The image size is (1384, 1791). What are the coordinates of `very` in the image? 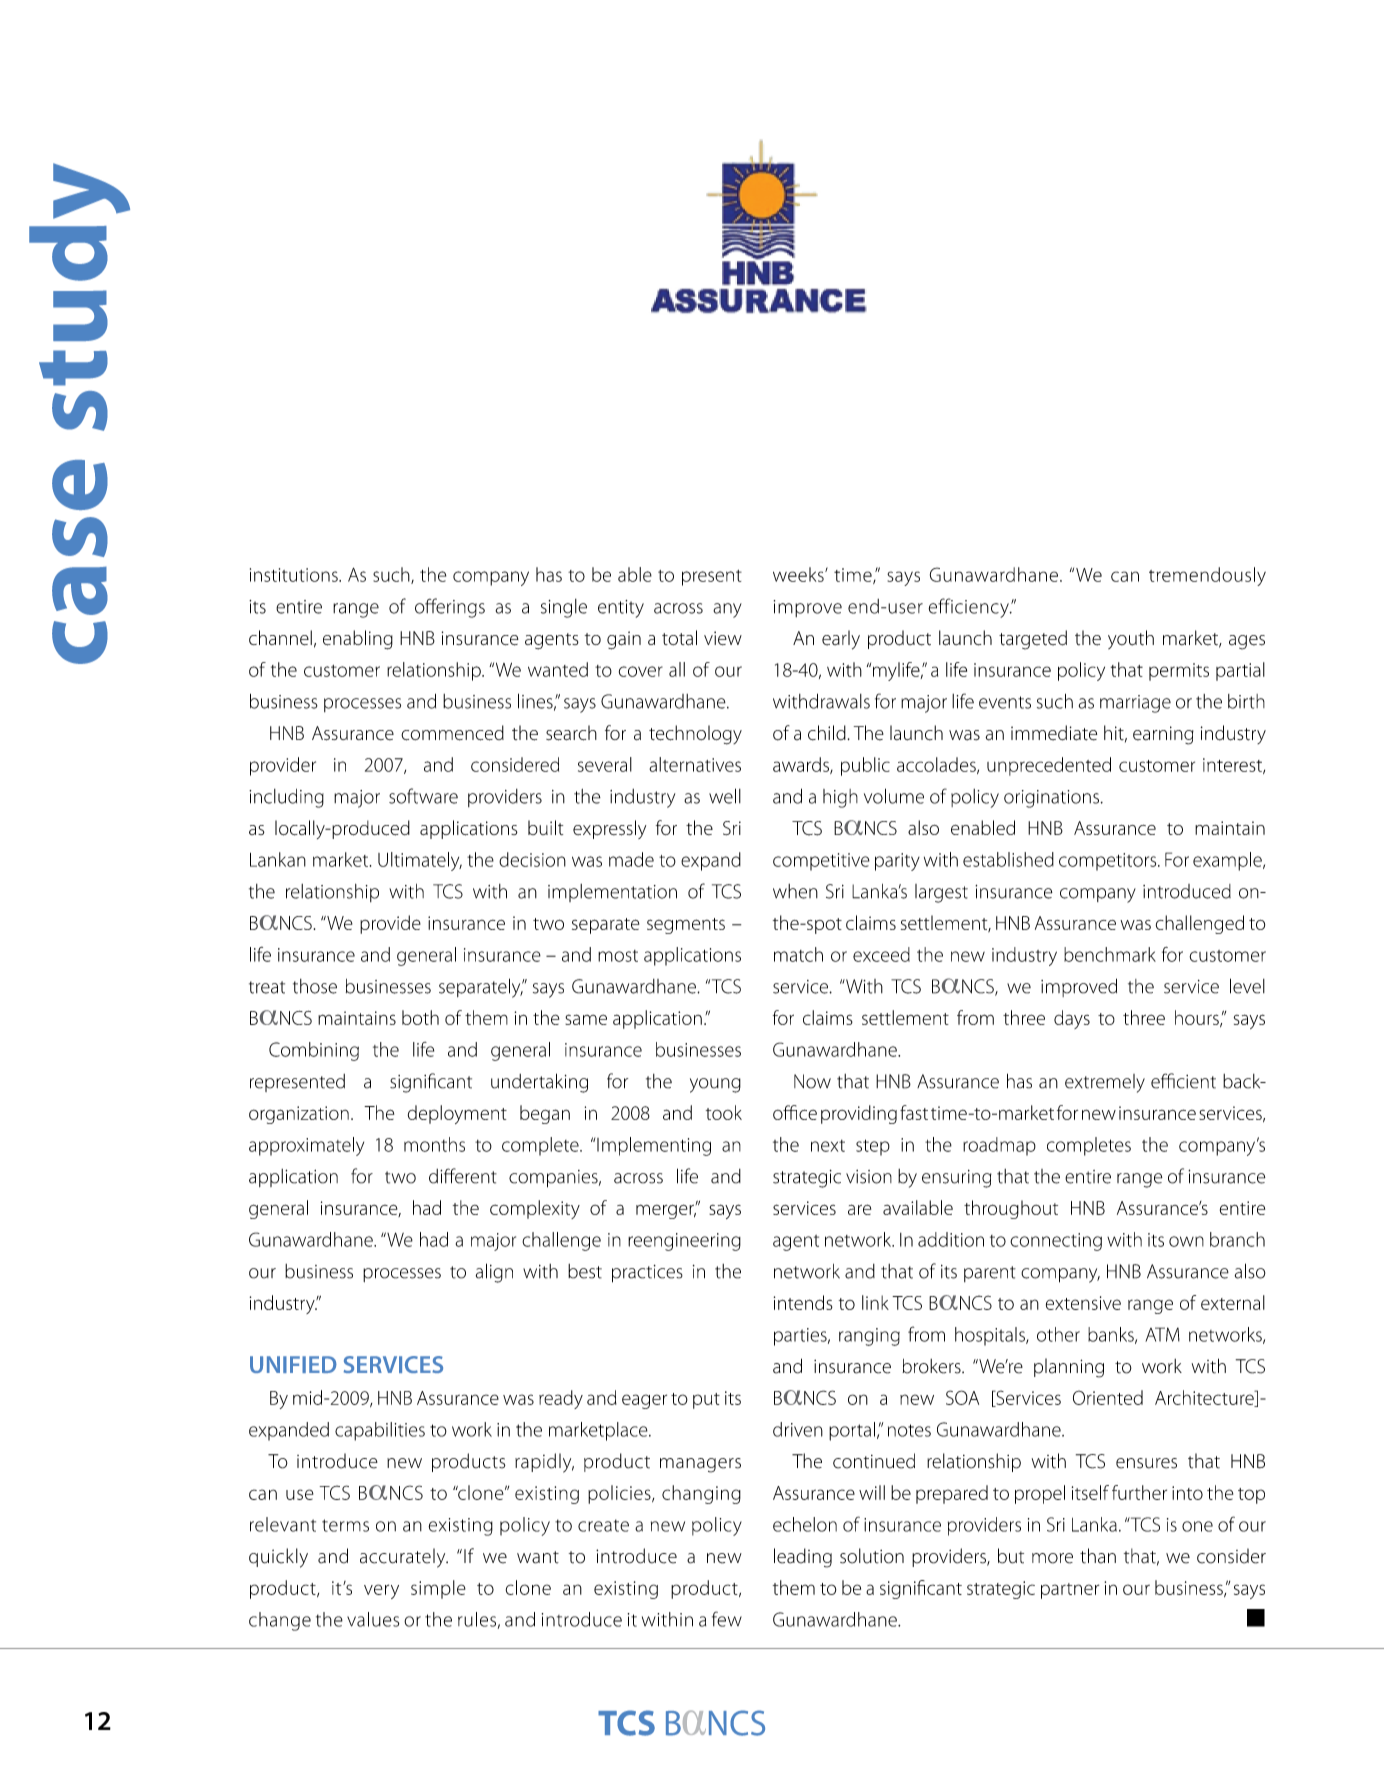 It's located at (381, 1591).
